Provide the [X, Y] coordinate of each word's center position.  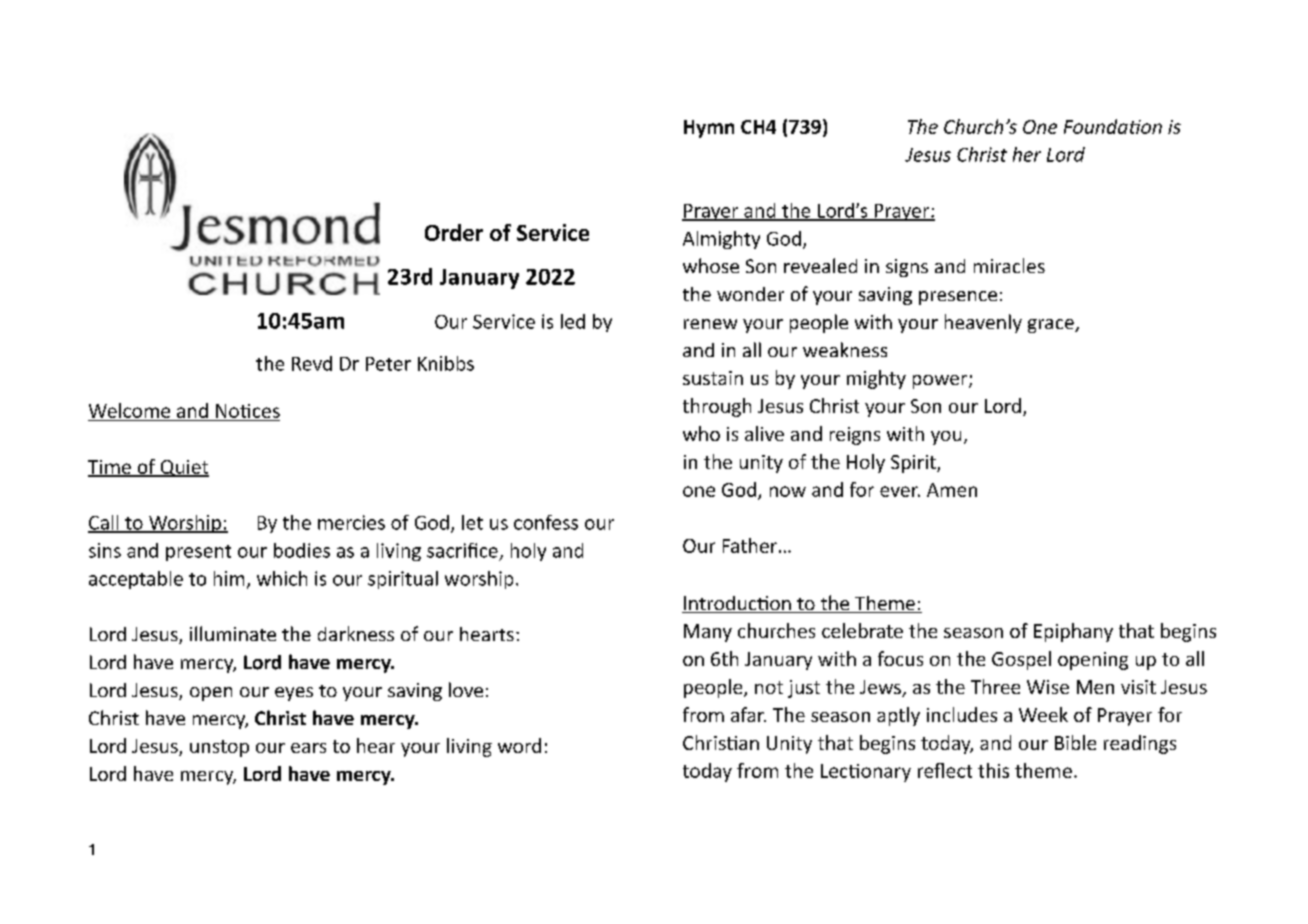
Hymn [709, 129]
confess [546, 522]
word [519, 745]
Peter [388, 364]
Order [454, 232]
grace [1052, 326]
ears [308, 748]
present [198, 553]
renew [710, 324]
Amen [952, 490]
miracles [1009, 265]
